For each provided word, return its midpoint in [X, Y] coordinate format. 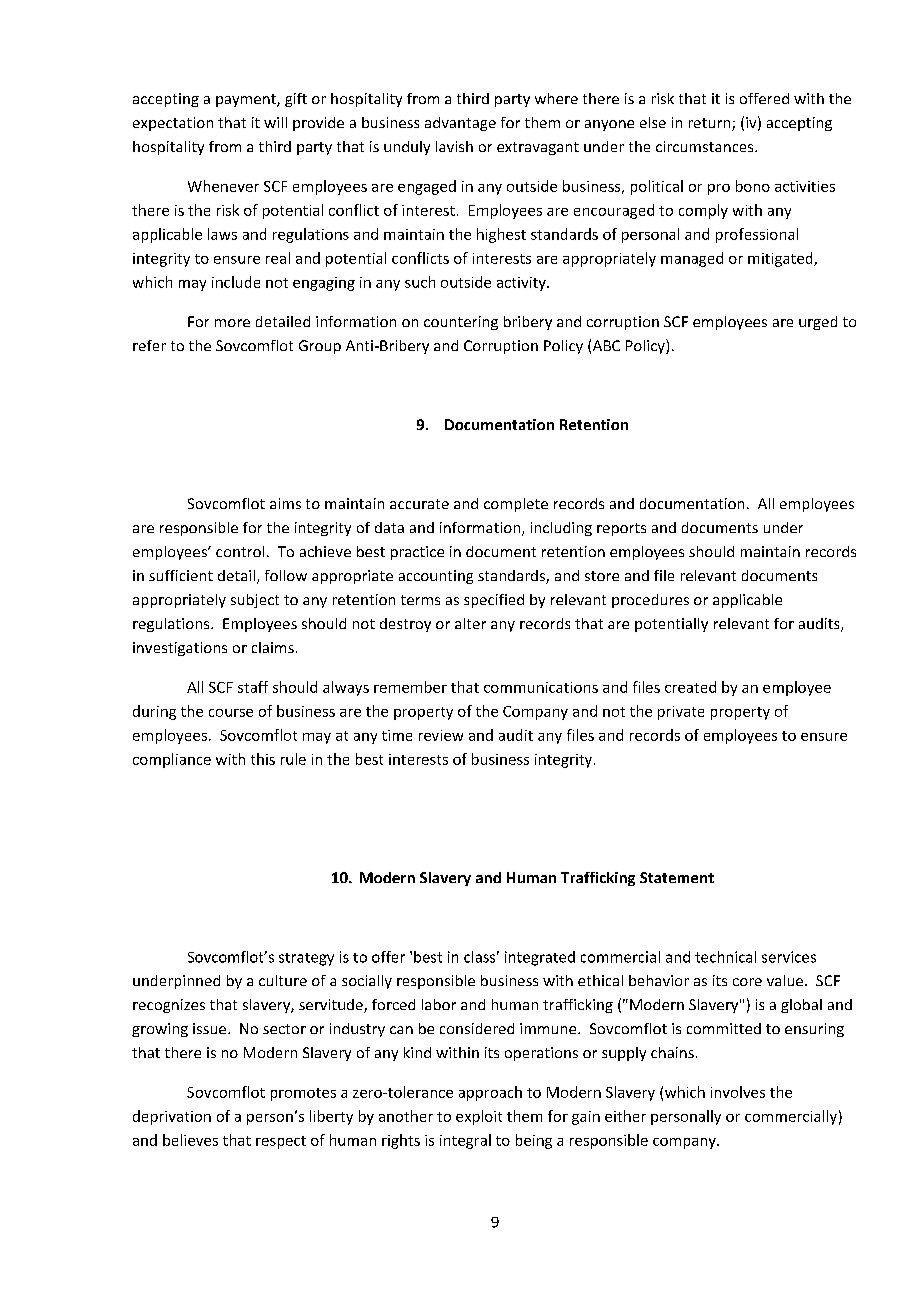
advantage [460, 124]
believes [190, 1140]
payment [247, 100]
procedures [650, 601]
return [711, 124]
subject [255, 601]
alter [470, 623]
